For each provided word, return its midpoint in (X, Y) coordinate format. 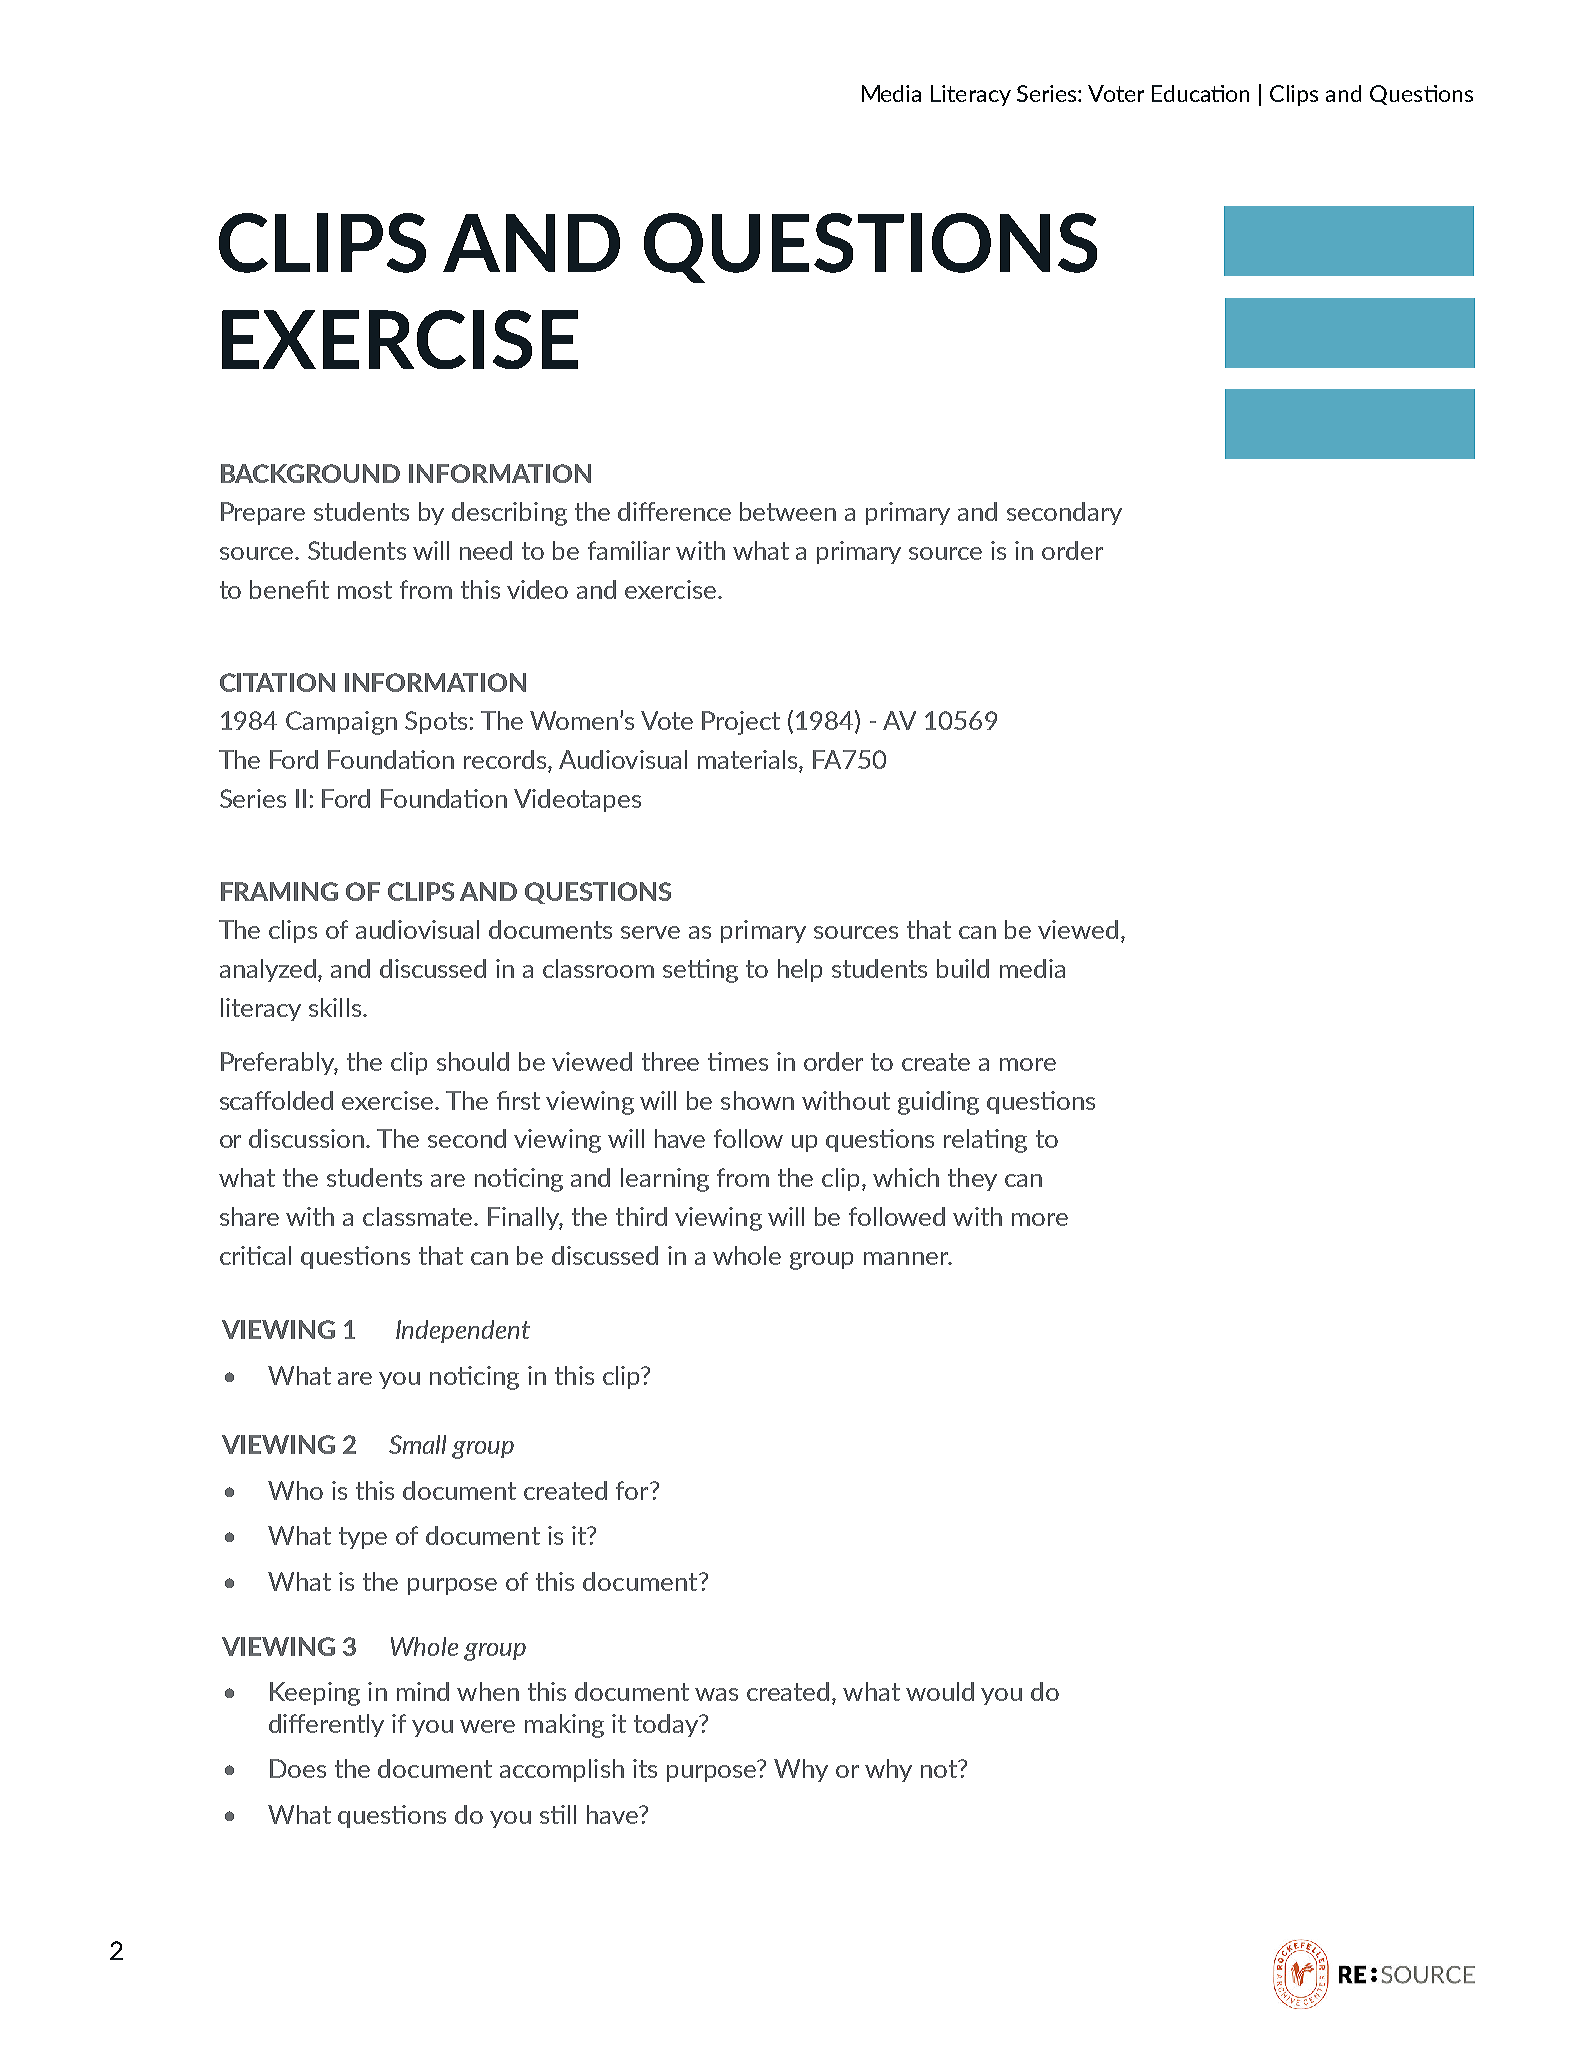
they (972, 1179)
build (963, 968)
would (940, 1691)
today (667, 1725)
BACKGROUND (310, 473)
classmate (419, 1216)
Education (1200, 93)
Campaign (341, 723)
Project (741, 723)
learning (665, 1180)
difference (674, 511)
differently (326, 1725)
